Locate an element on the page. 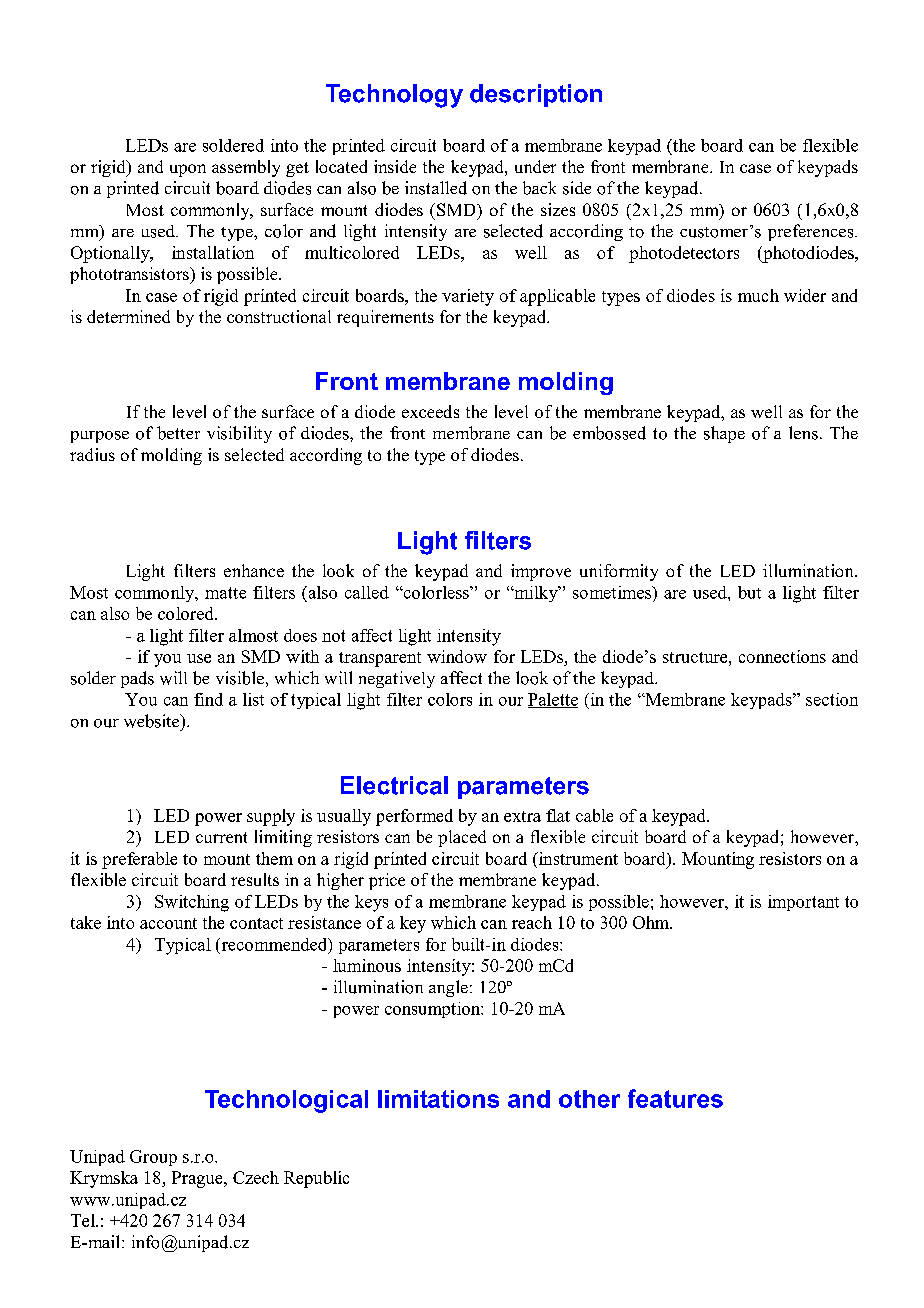  preferences is located at coordinates (812, 232).
